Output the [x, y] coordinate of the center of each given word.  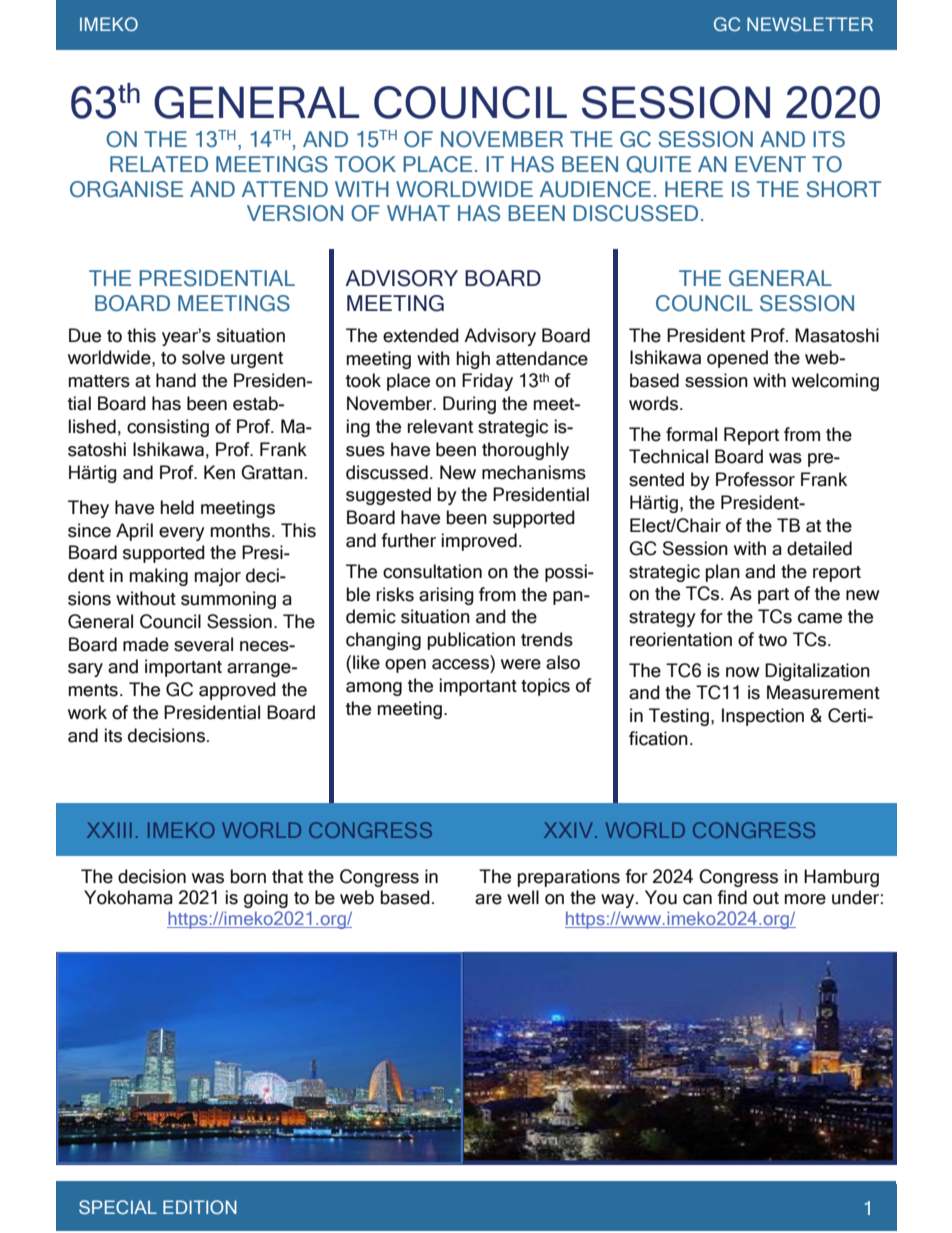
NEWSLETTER [810, 24]
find [732, 897]
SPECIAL [118, 1207]
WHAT [418, 213]
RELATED [159, 164]
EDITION [200, 1207]
